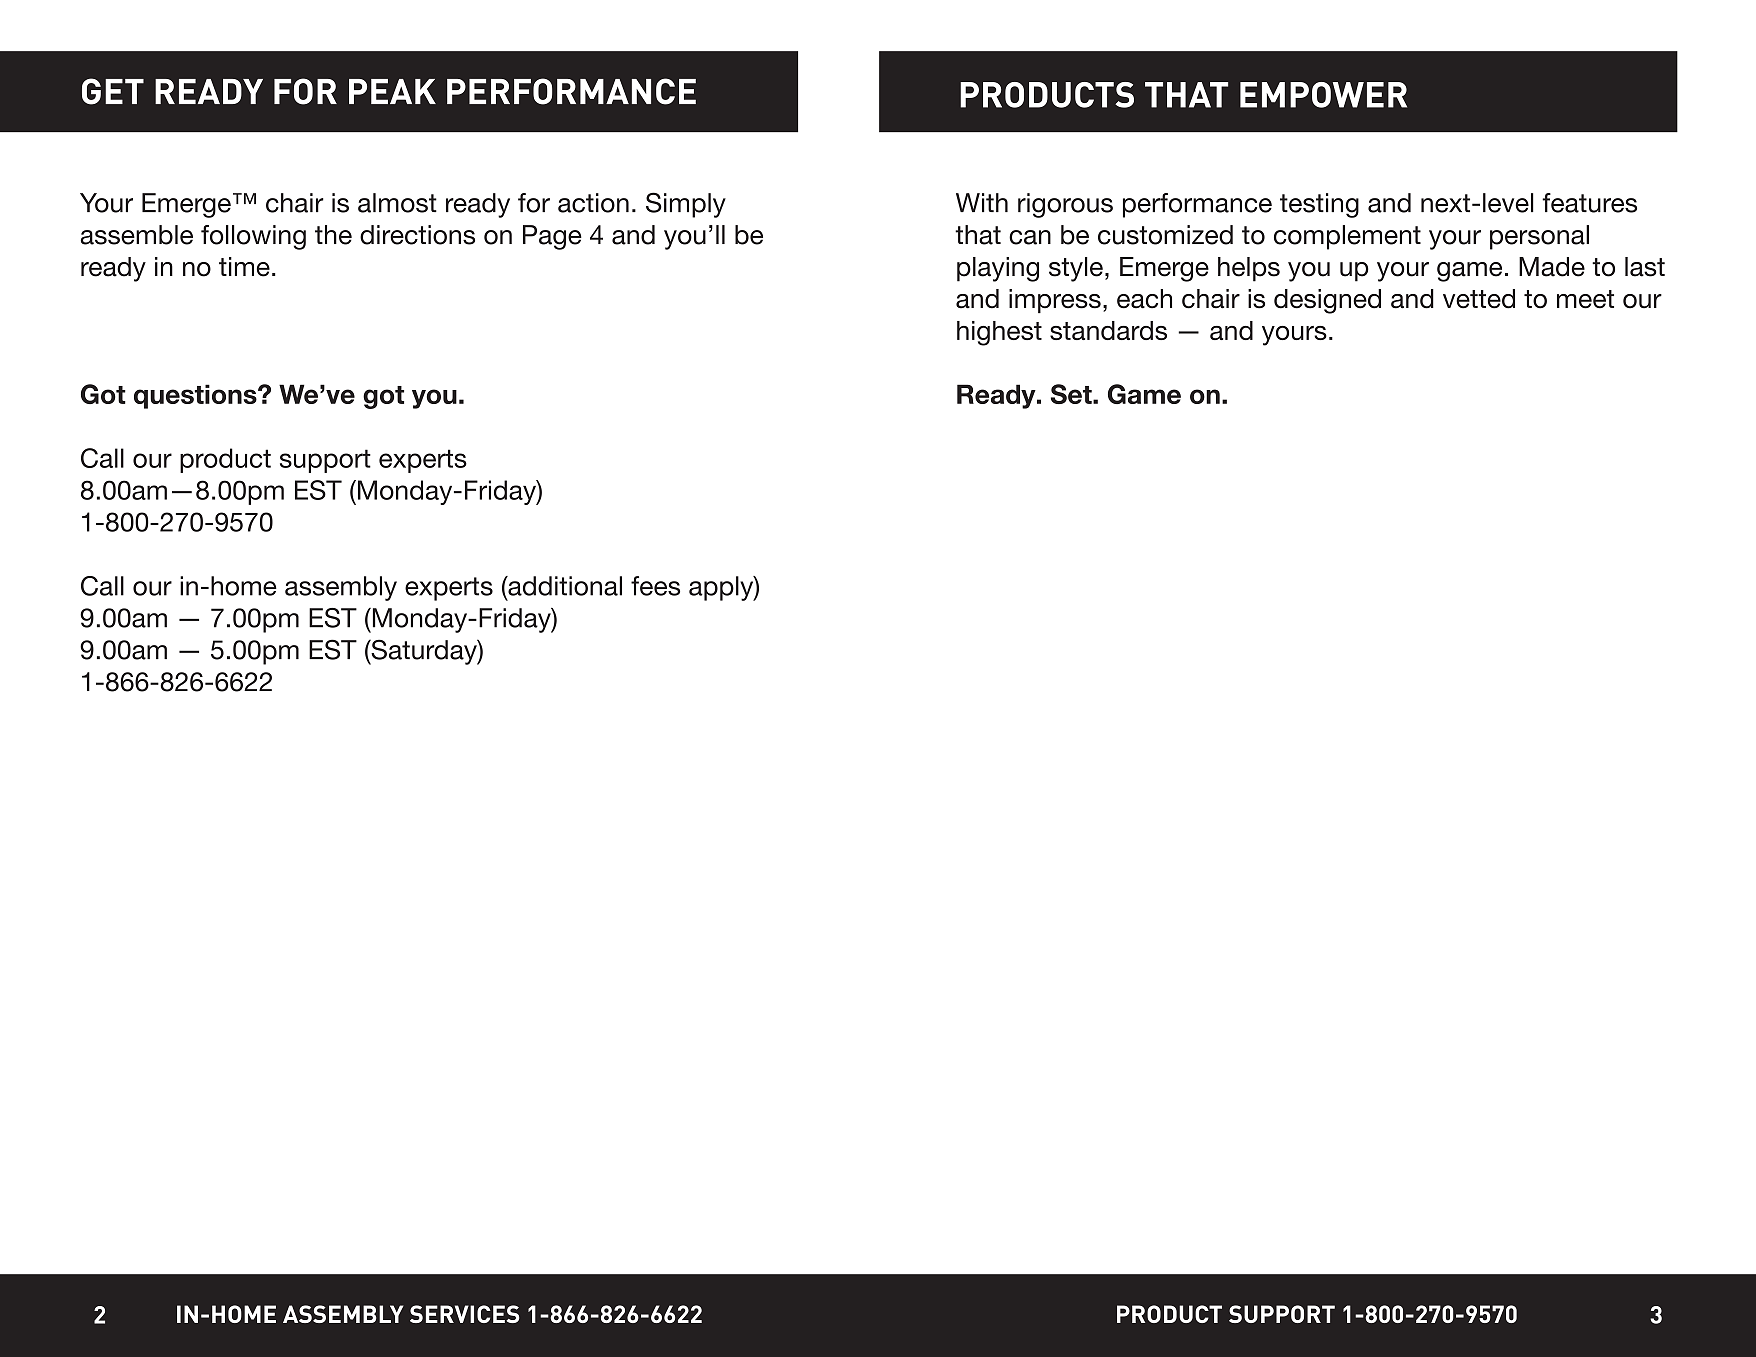 The image size is (1756, 1357). I want to click on EMPOWER, so click(1323, 95).
